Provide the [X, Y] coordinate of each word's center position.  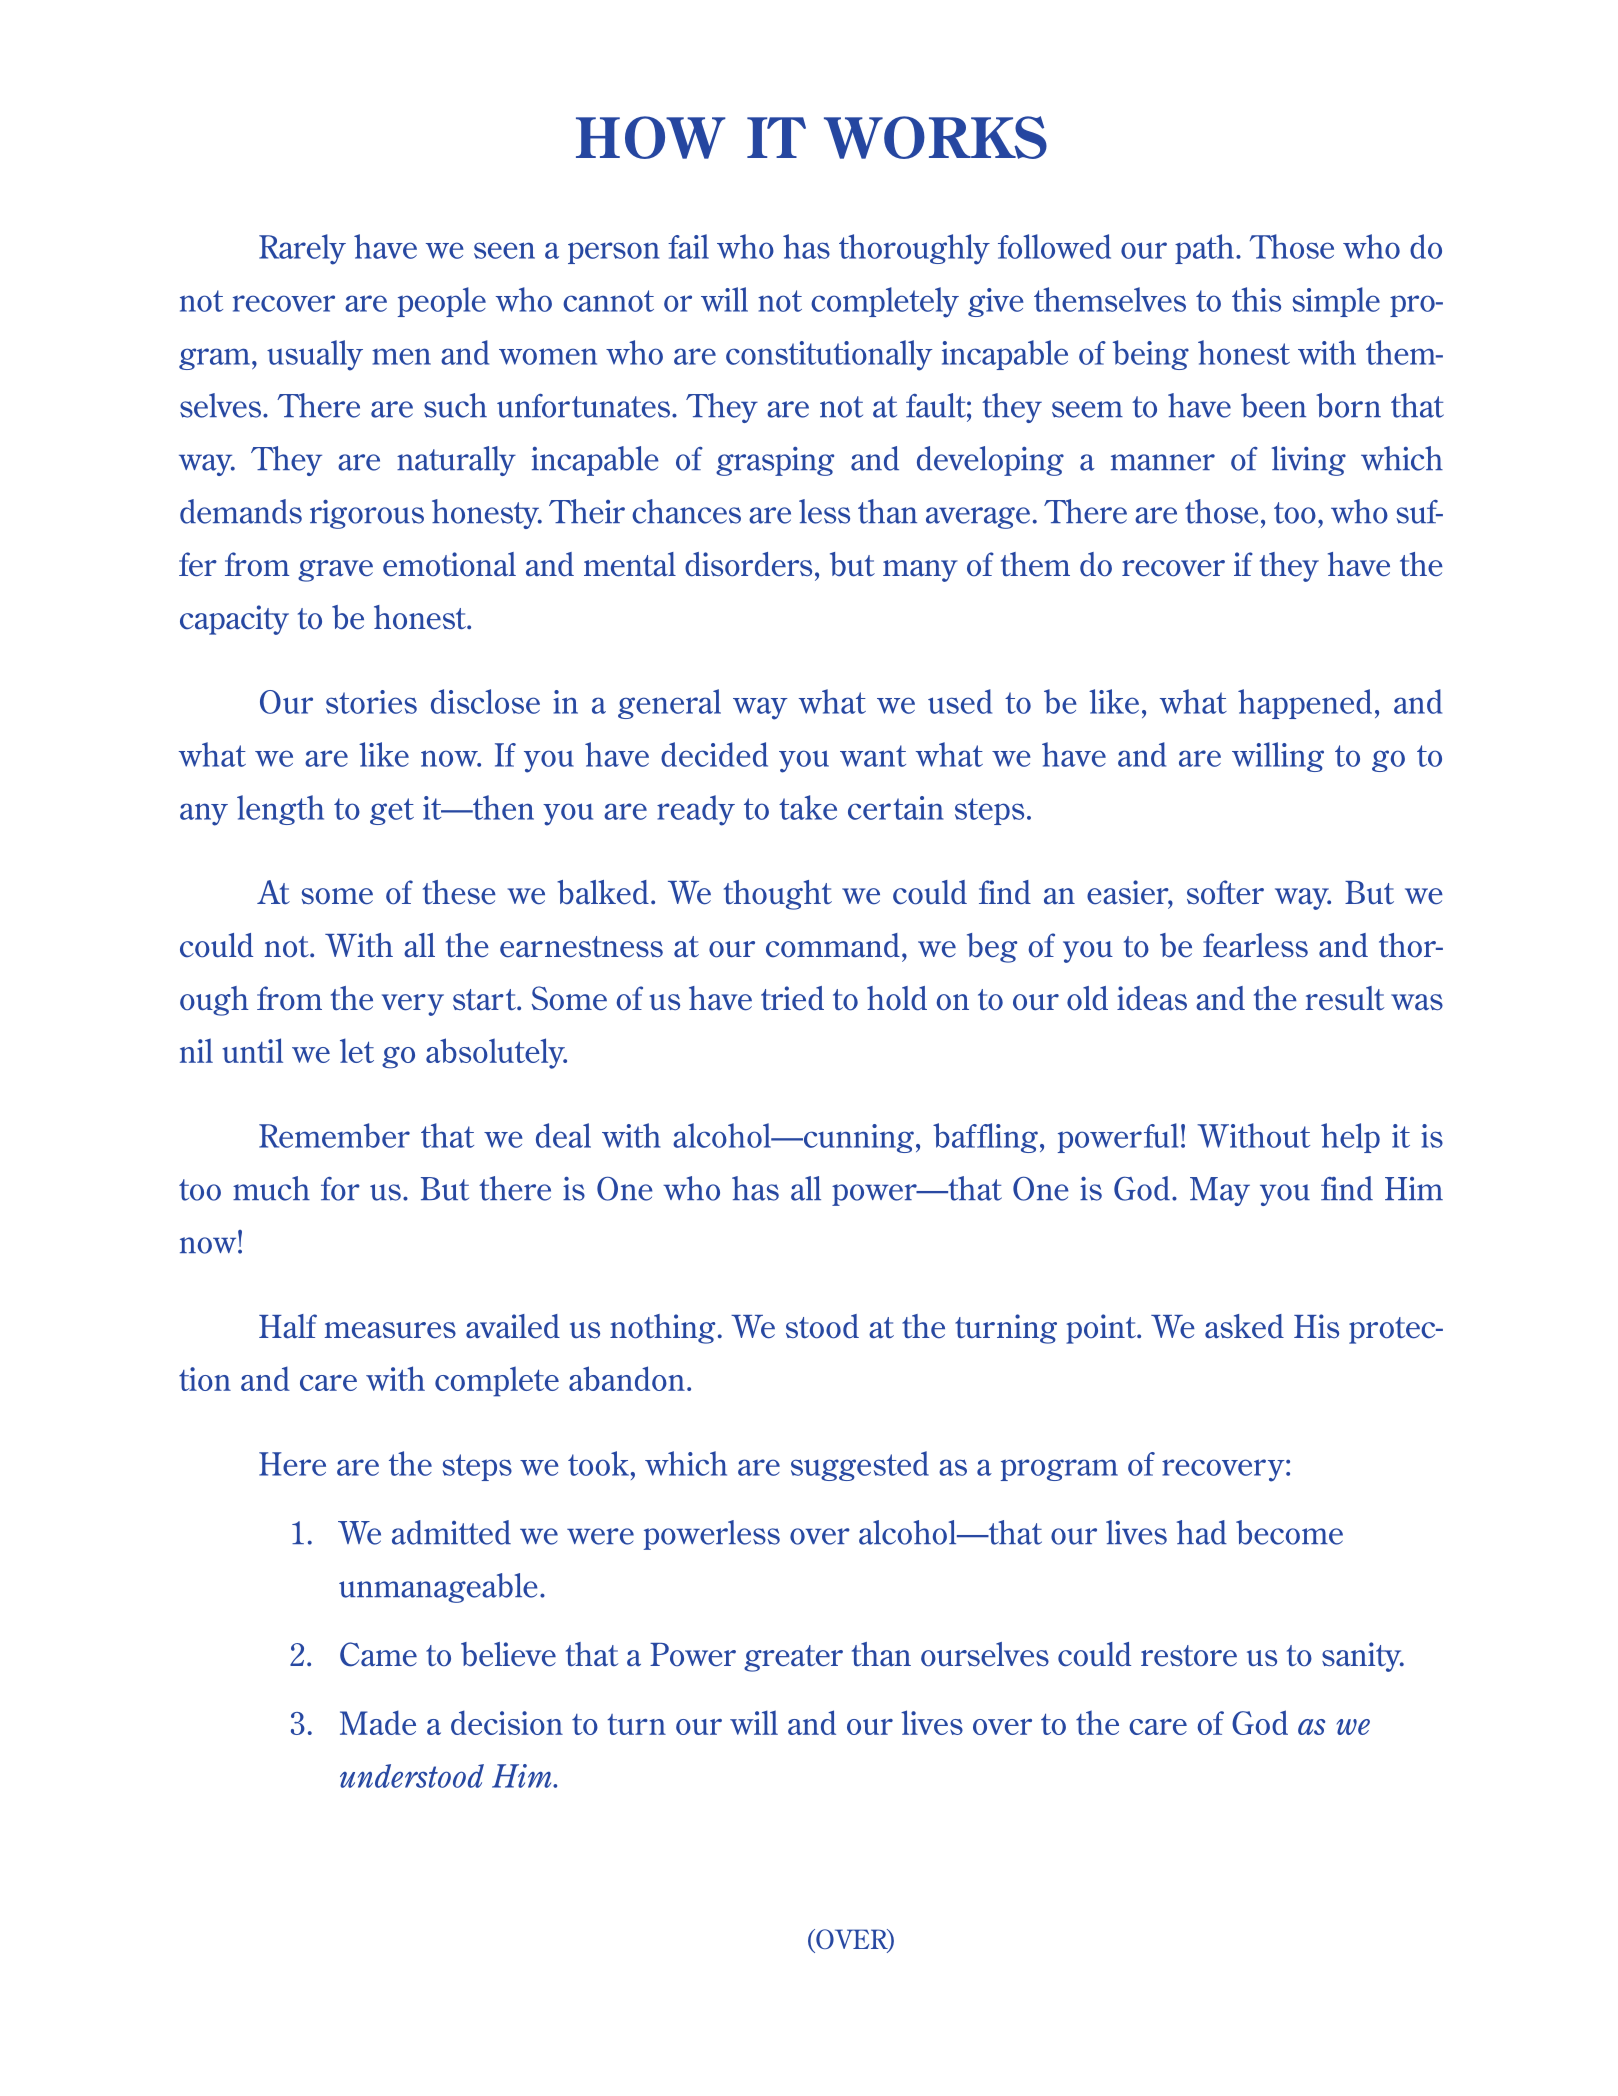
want [873, 756]
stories [371, 702]
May [1220, 1191]
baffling [985, 1138]
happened [1305, 704]
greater [793, 1658]
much [271, 1188]
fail [688, 246]
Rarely [302, 249]
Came [378, 1654]
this [1256, 299]
